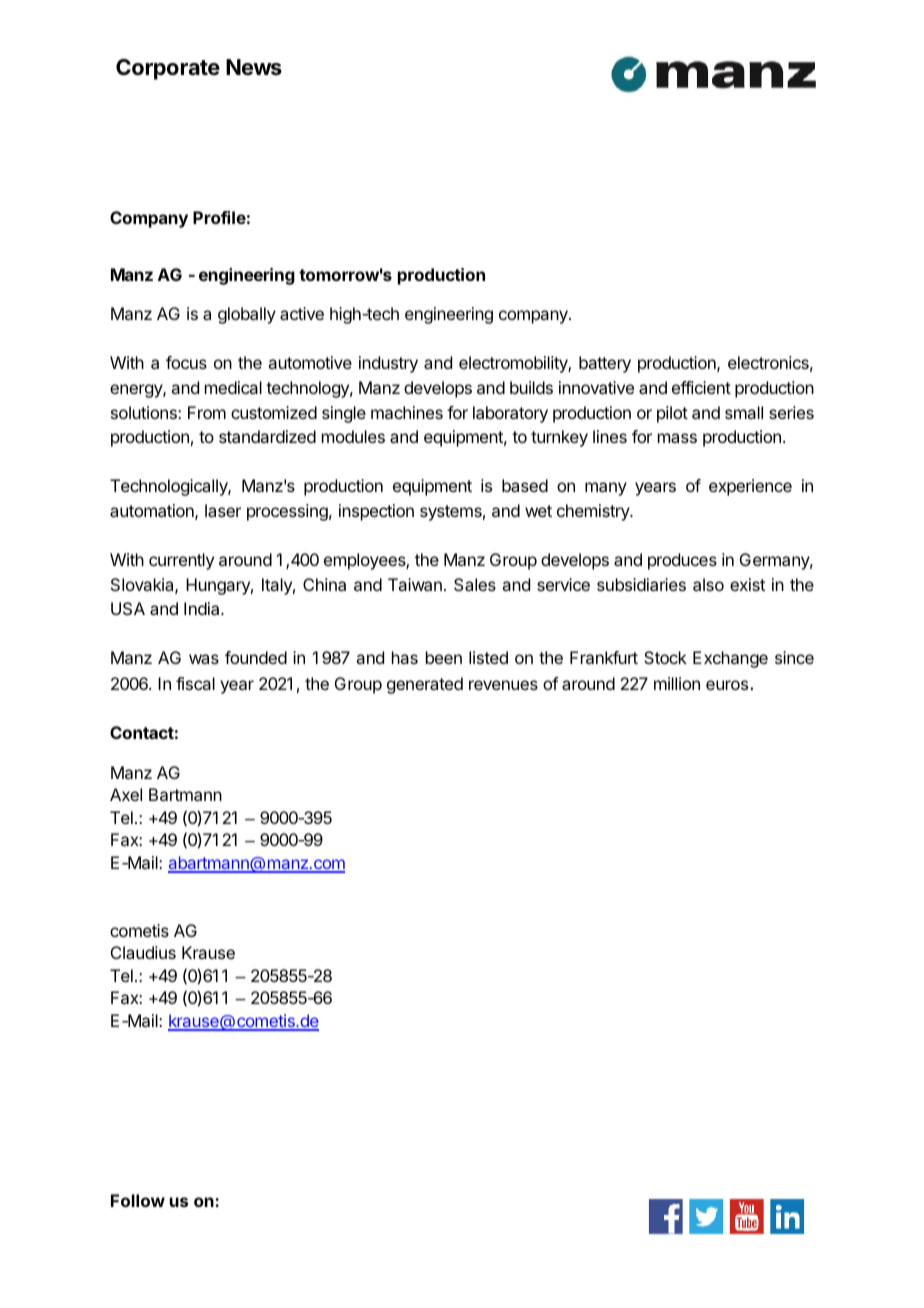 The width and height of the image is (924, 1308). I want to click on mass, so click(677, 438).
